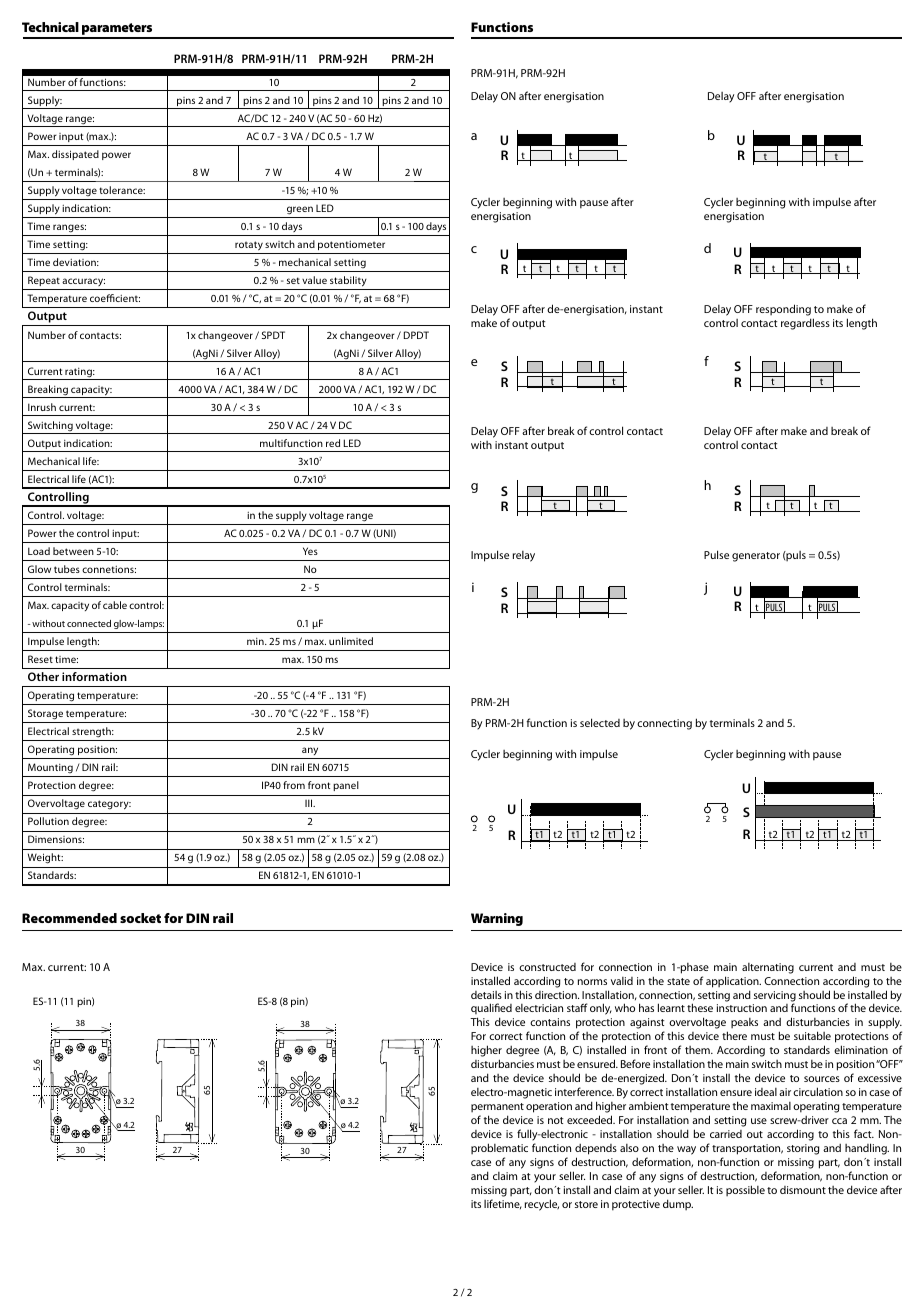 This screenshot has width=924, height=1308. What do you see at coordinates (756, 557) in the screenshot?
I see `generator` at bounding box center [756, 557].
